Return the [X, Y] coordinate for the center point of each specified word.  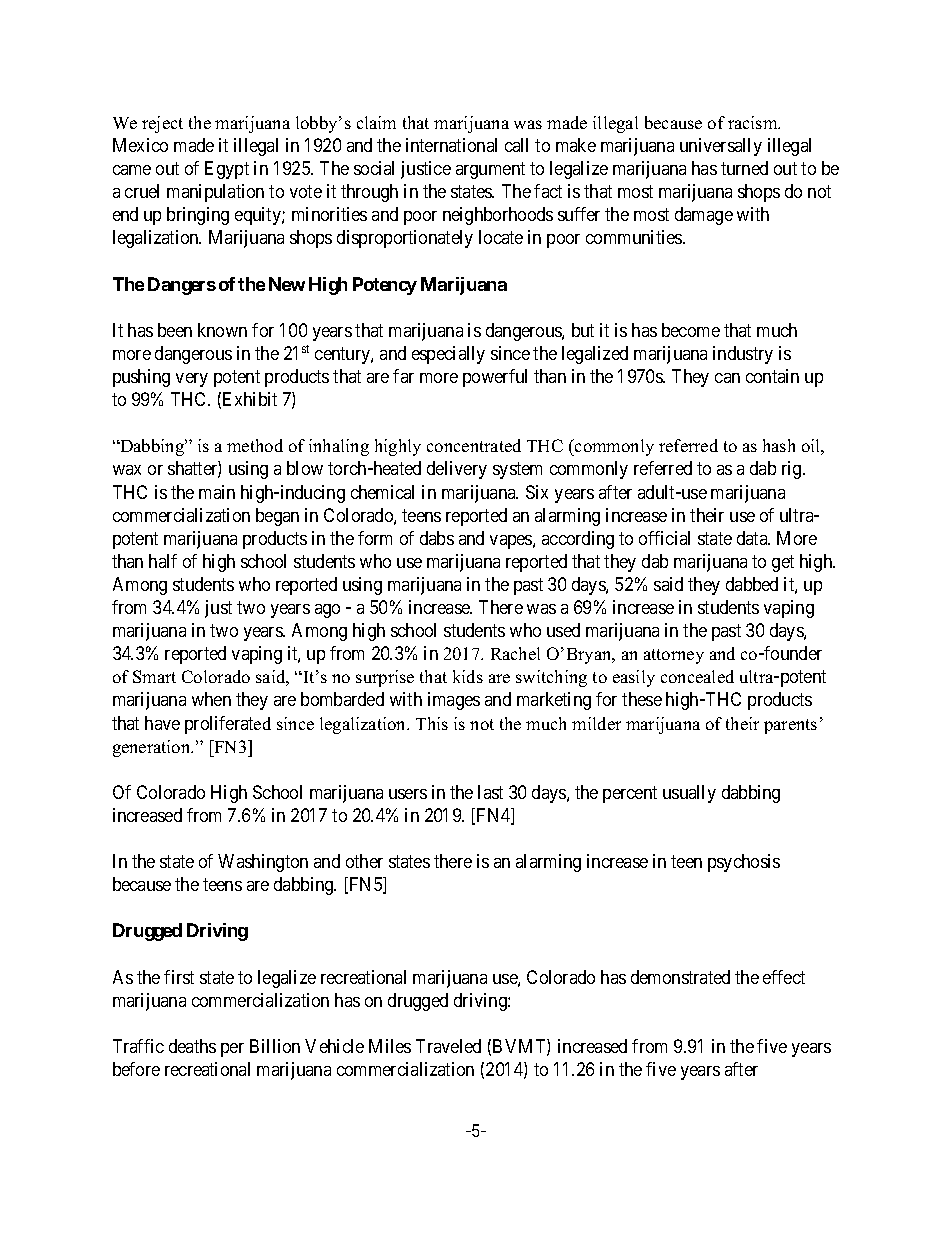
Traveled [448, 1046]
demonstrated [680, 977]
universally [721, 147]
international [451, 145]
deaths [192, 1046]
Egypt [227, 170]
